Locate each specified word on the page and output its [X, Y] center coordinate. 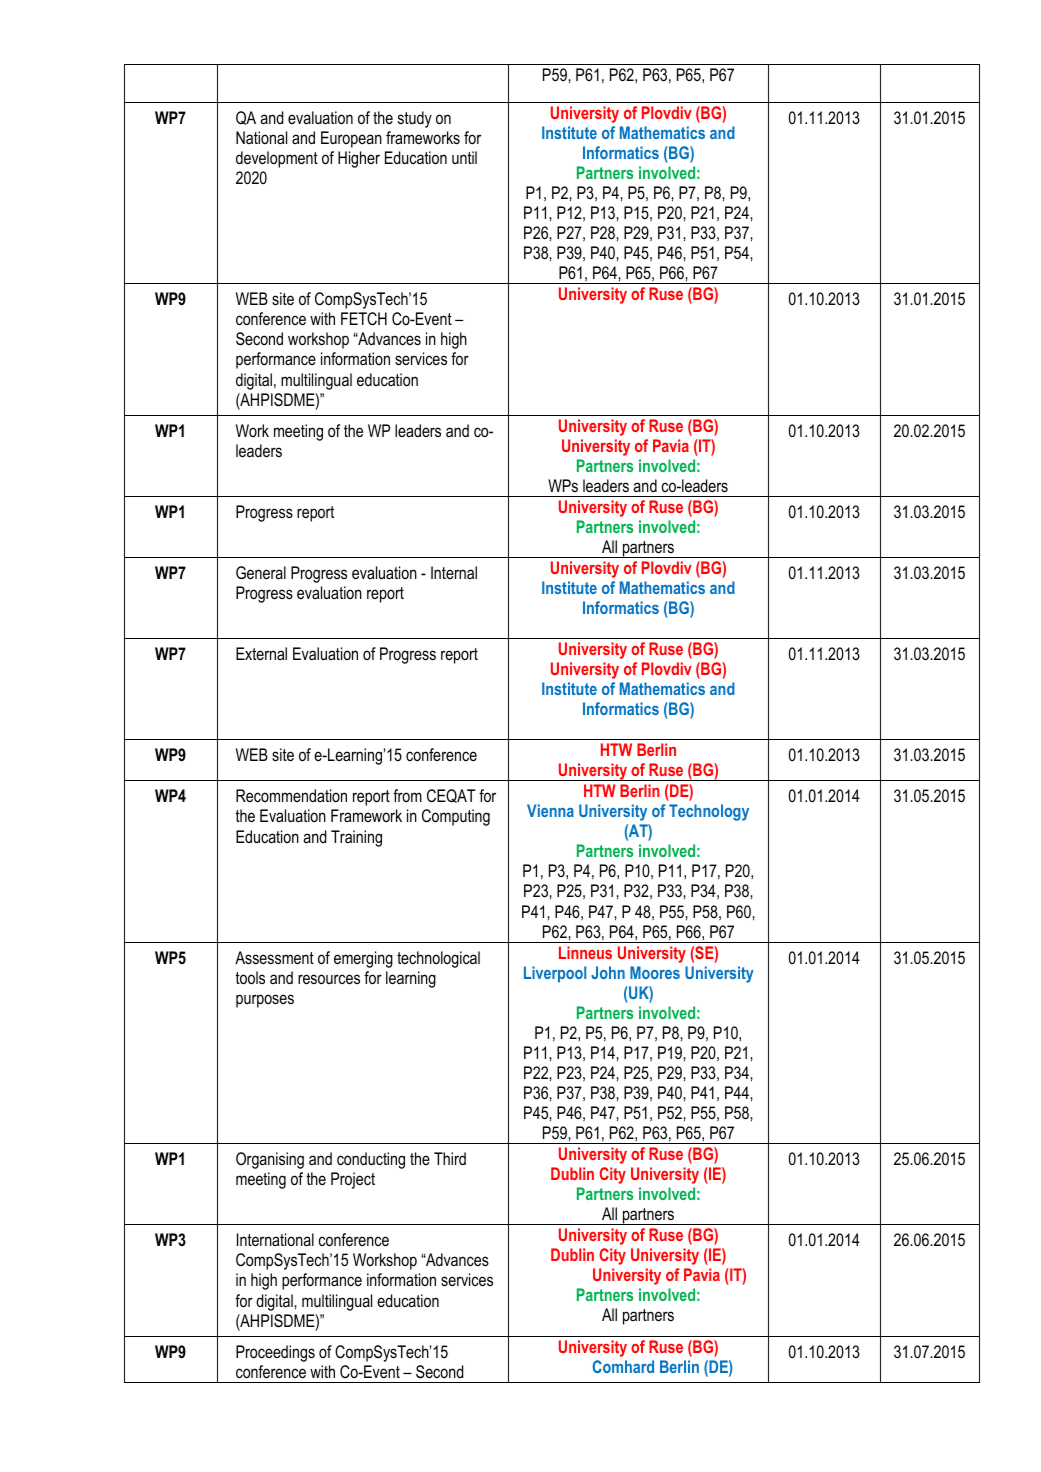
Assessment [274, 957]
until [464, 157]
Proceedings [275, 1353]
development [277, 159]
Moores [655, 972]
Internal [454, 572]
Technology [709, 812]
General [261, 572]
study [415, 119]
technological [438, 959]
